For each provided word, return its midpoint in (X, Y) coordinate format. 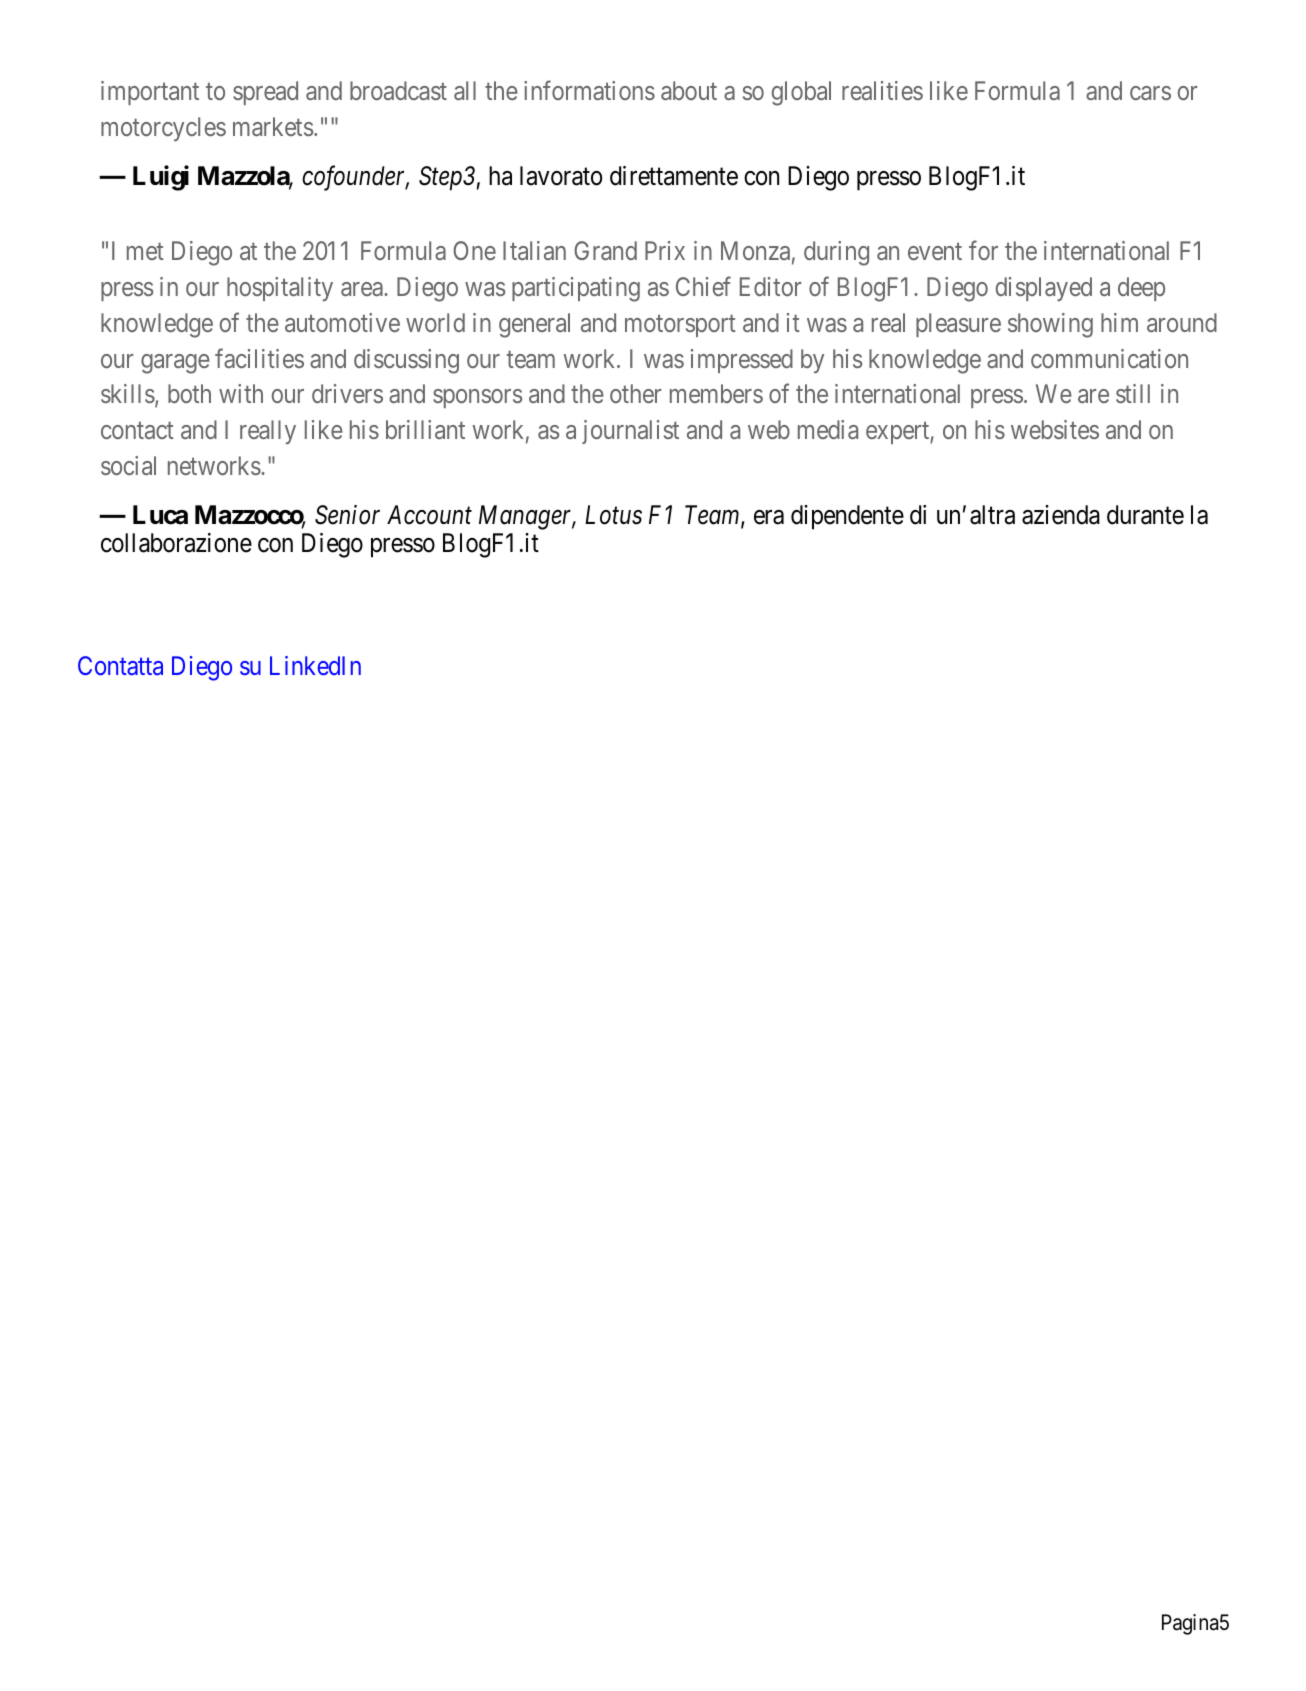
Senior (347, 515)
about (689, 90)
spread (265, 93)
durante (1145, 515)
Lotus (613, 515)
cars (1150, 93)
